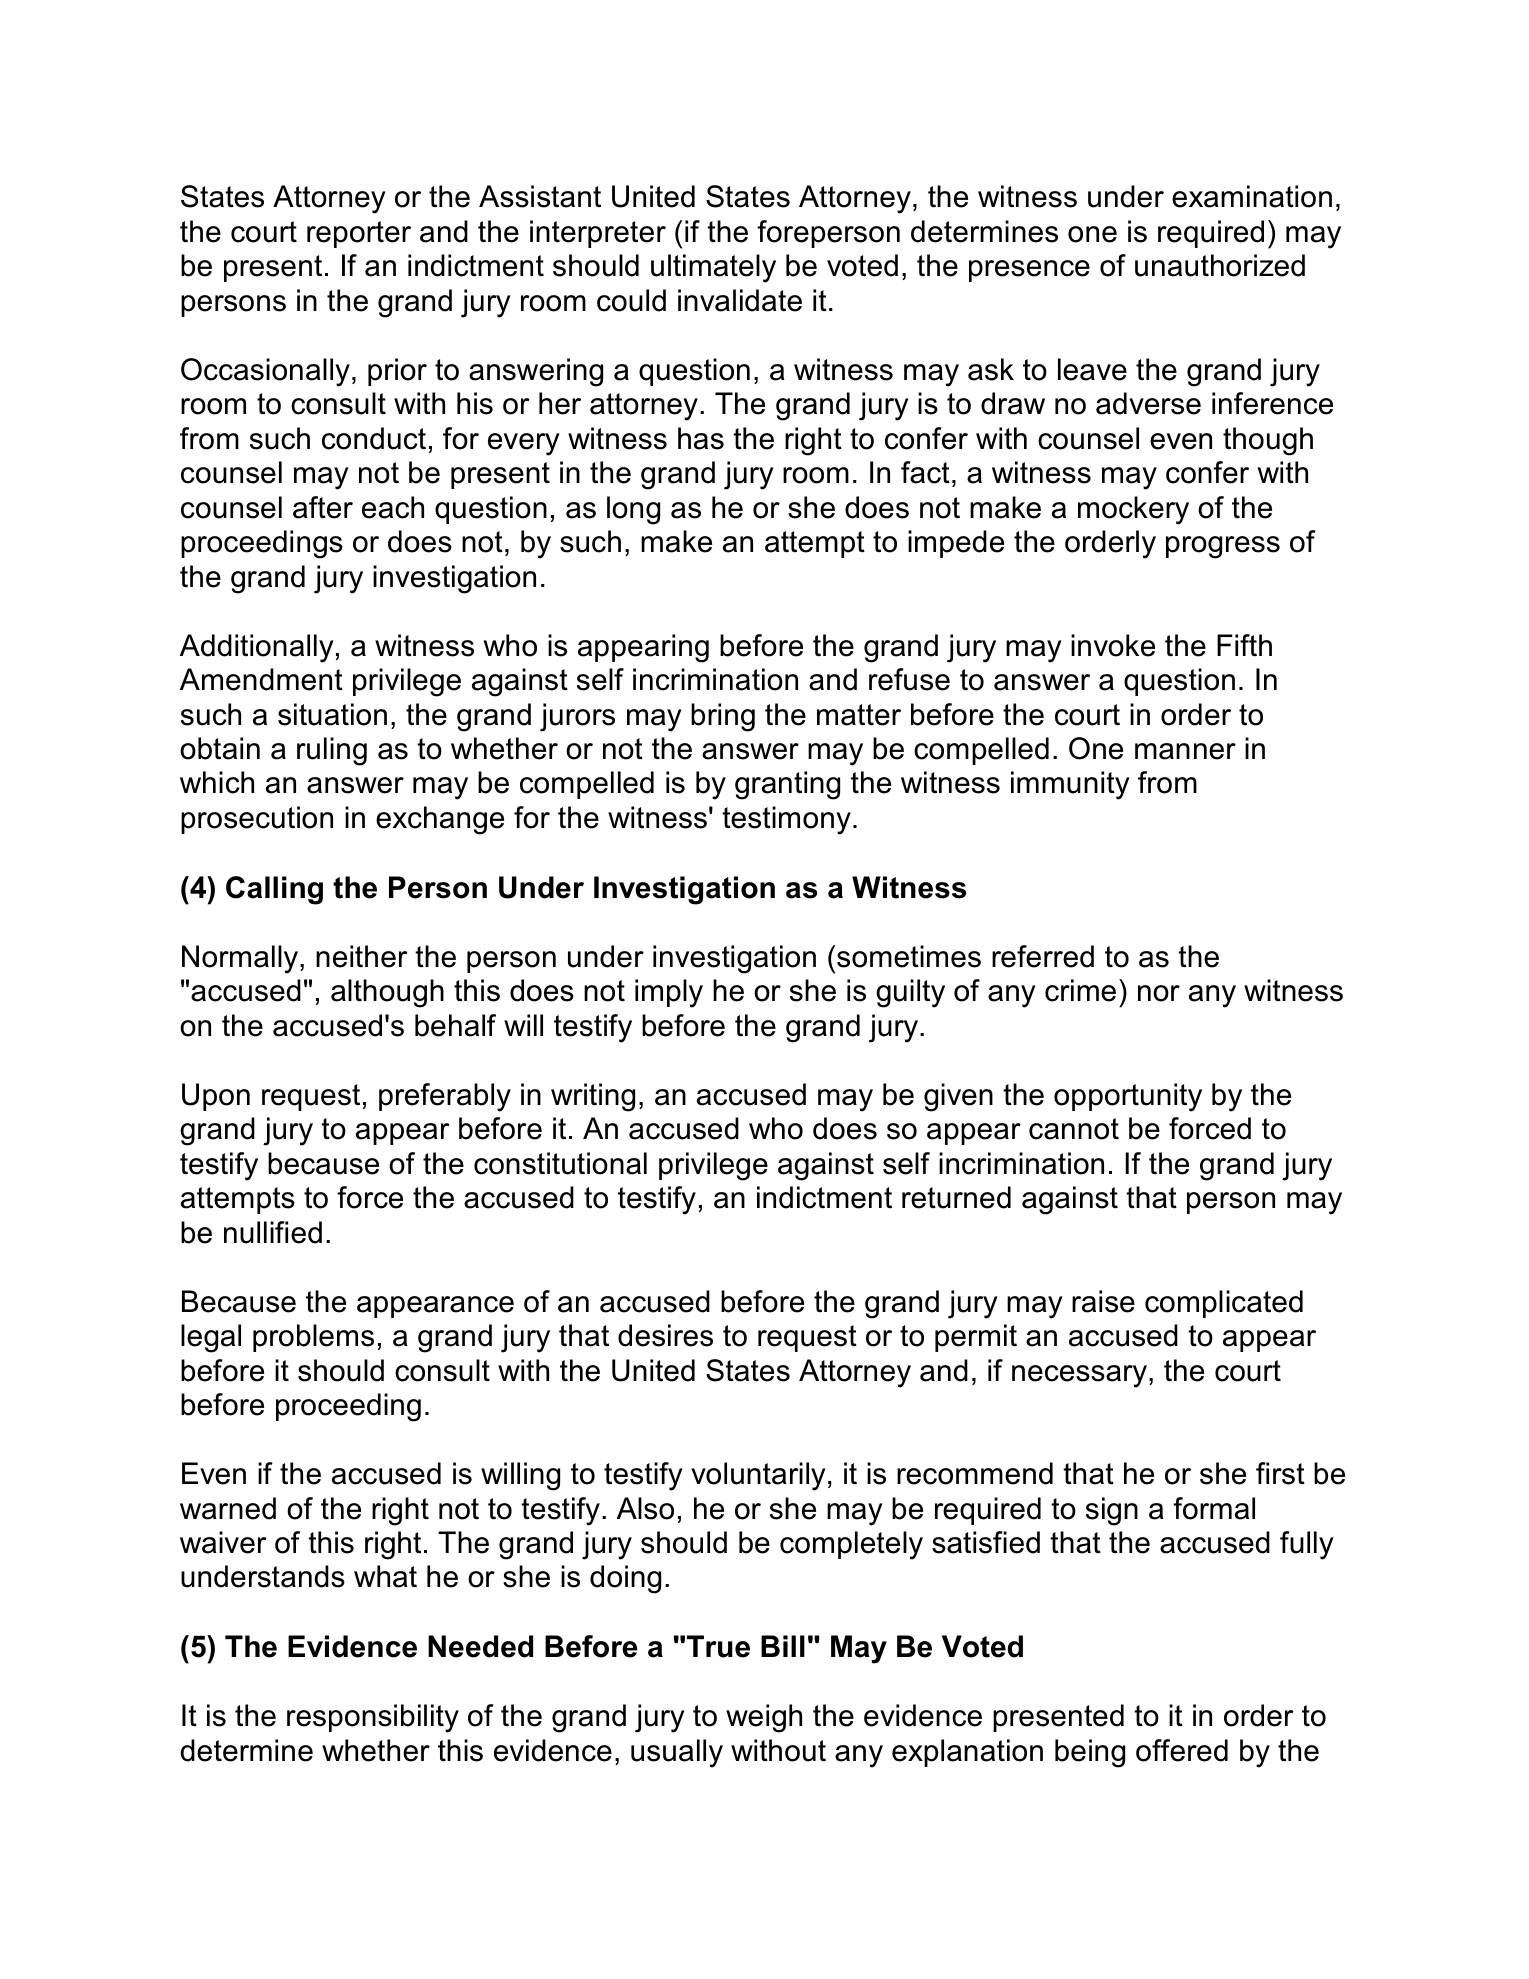  What do you see at coordinates (669, 993) in the screenshot?
I see `imply` at bounding box center [669, 993].
